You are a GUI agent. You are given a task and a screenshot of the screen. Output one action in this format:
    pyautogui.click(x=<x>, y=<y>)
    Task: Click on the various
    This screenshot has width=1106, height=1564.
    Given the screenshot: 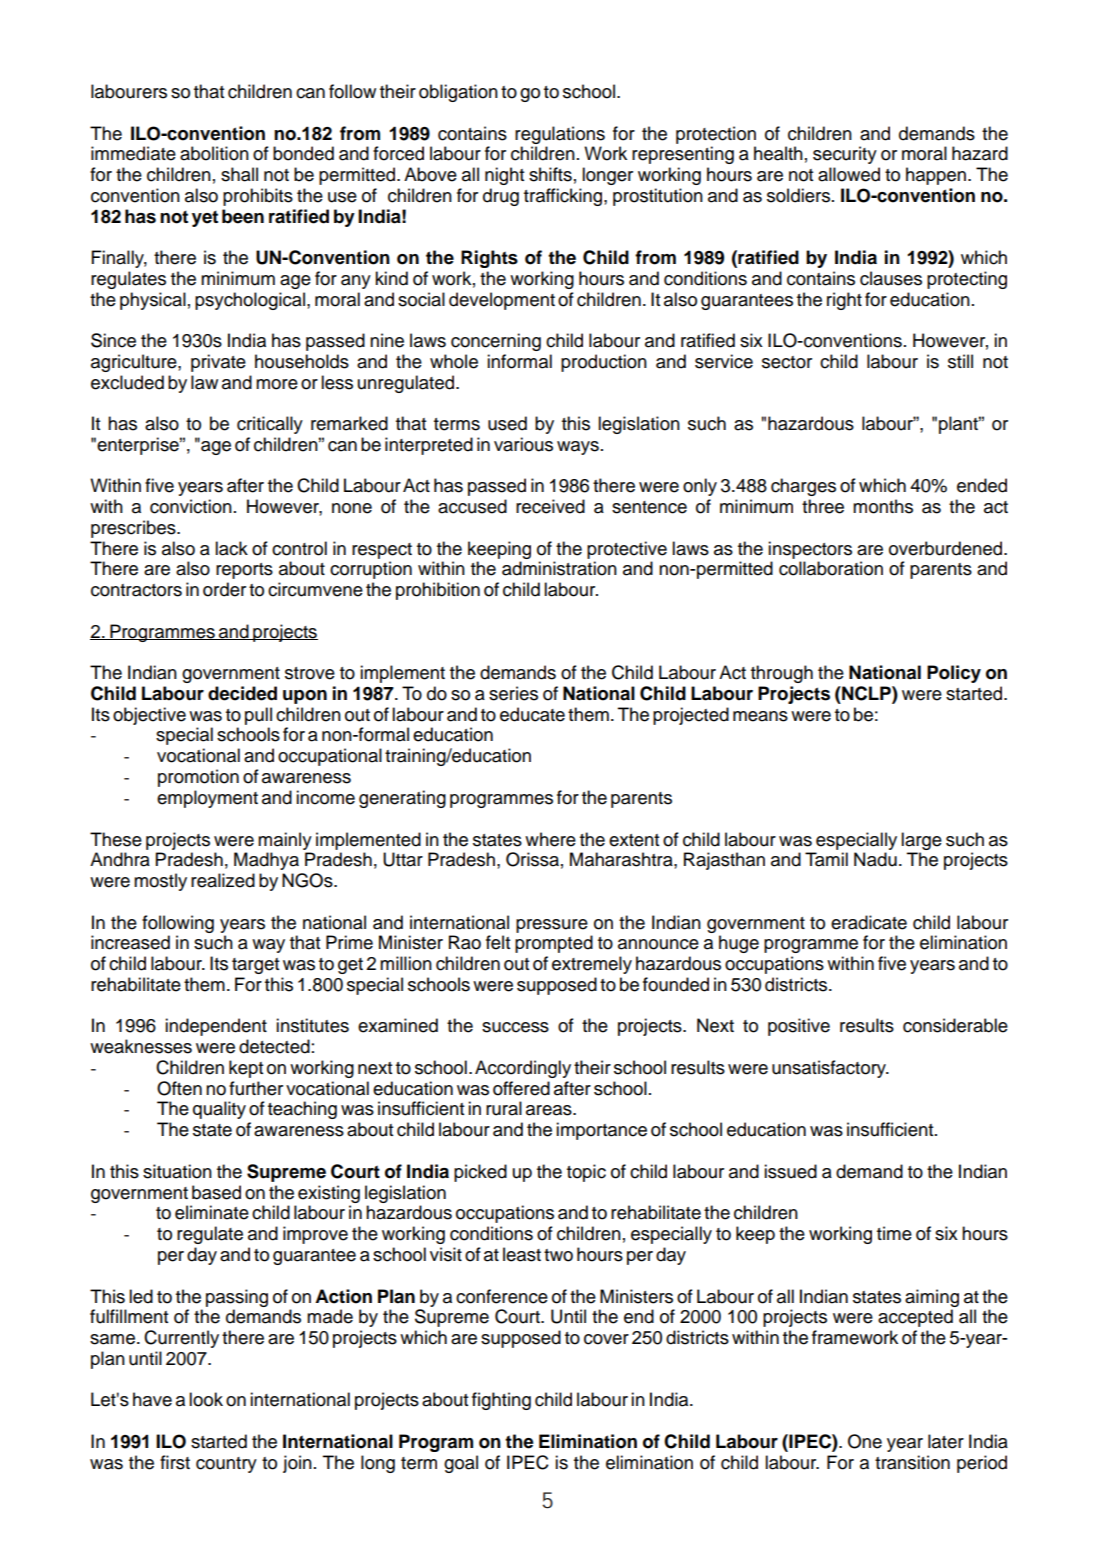 What is the action you would take?
    pyautogui.click(x=523, y=444)
